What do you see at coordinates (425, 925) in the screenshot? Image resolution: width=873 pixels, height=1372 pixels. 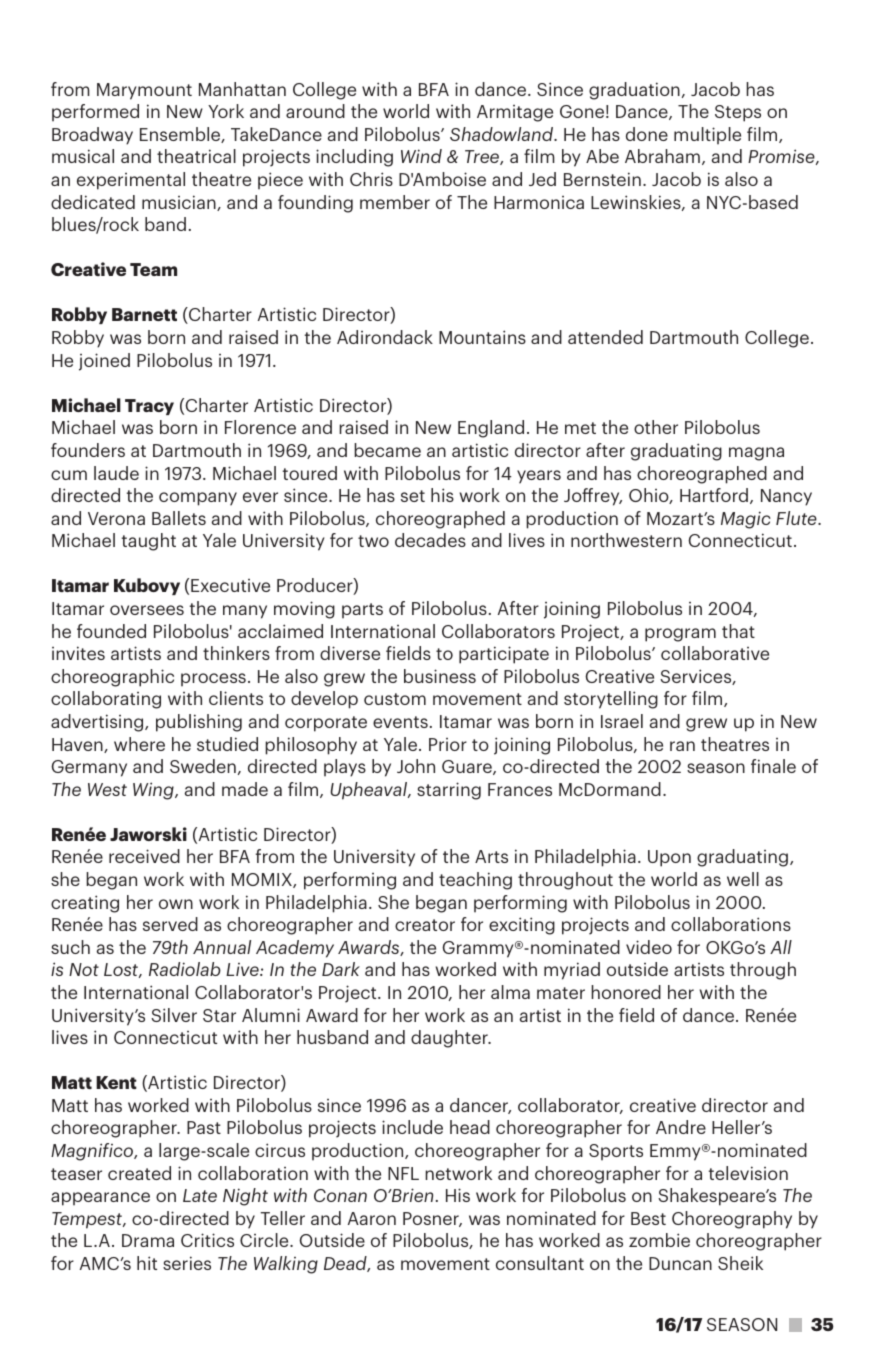 I see `creator` at bounding box center [425, 925].
